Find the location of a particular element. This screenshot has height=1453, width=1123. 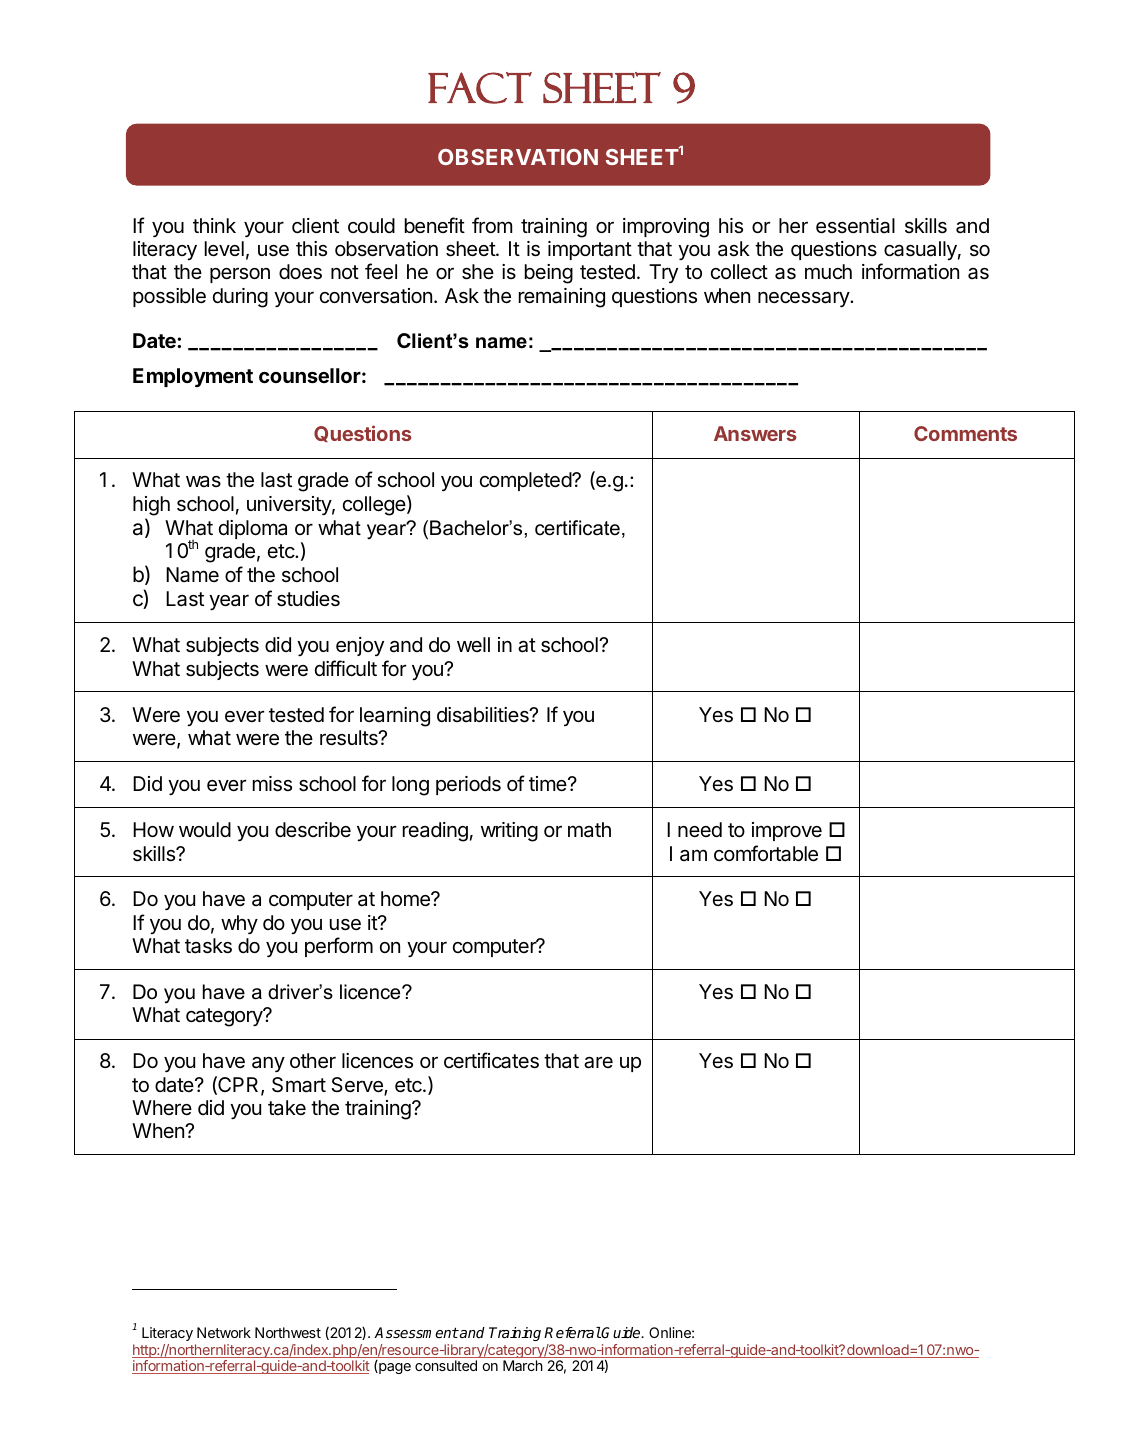

improve is located at coordinates (787, 831).
